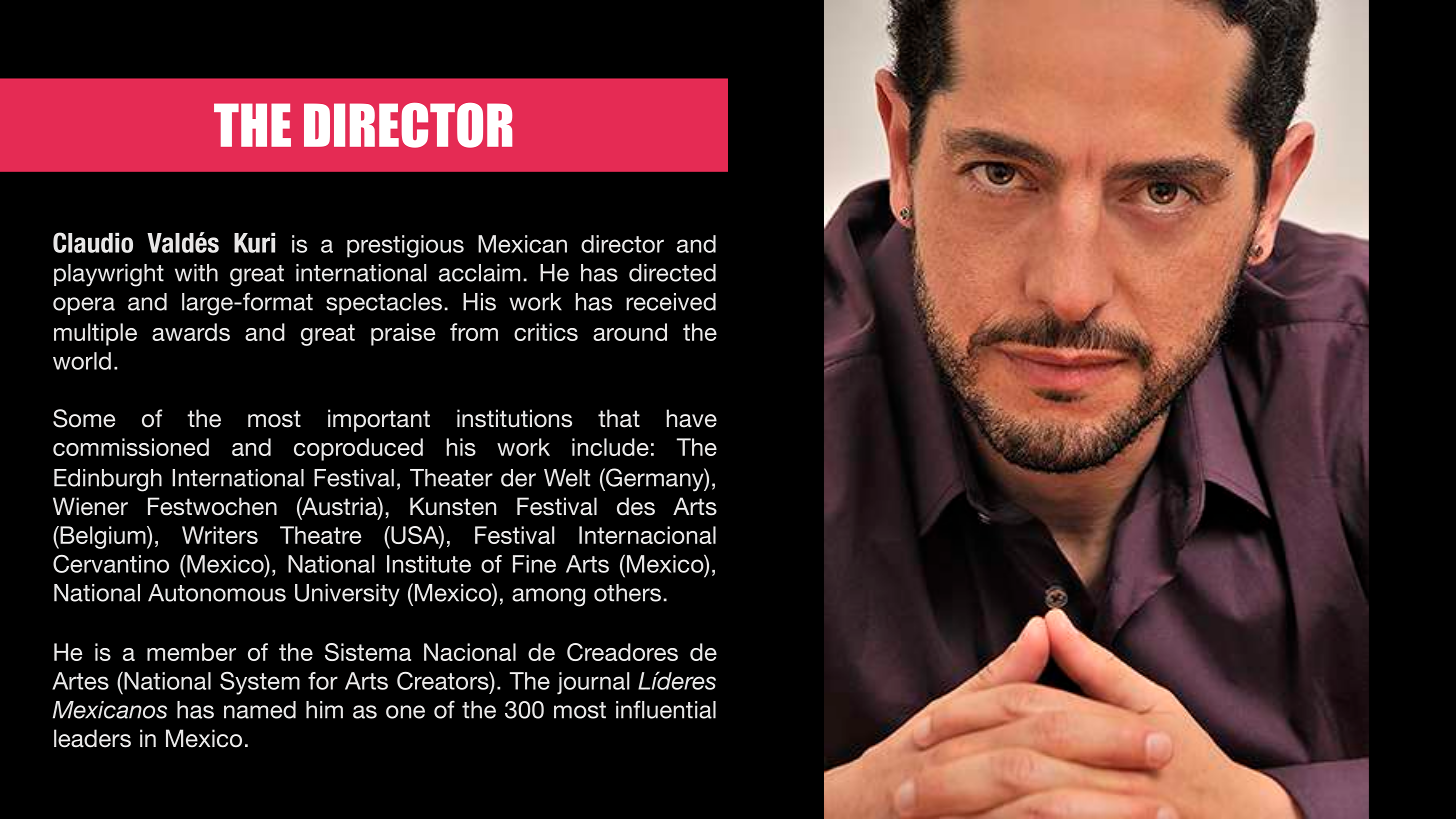 The image size is (1456, 819). Describe the element at coordinates (108, 480) in the page. I see `Edinburgh` at that location.
